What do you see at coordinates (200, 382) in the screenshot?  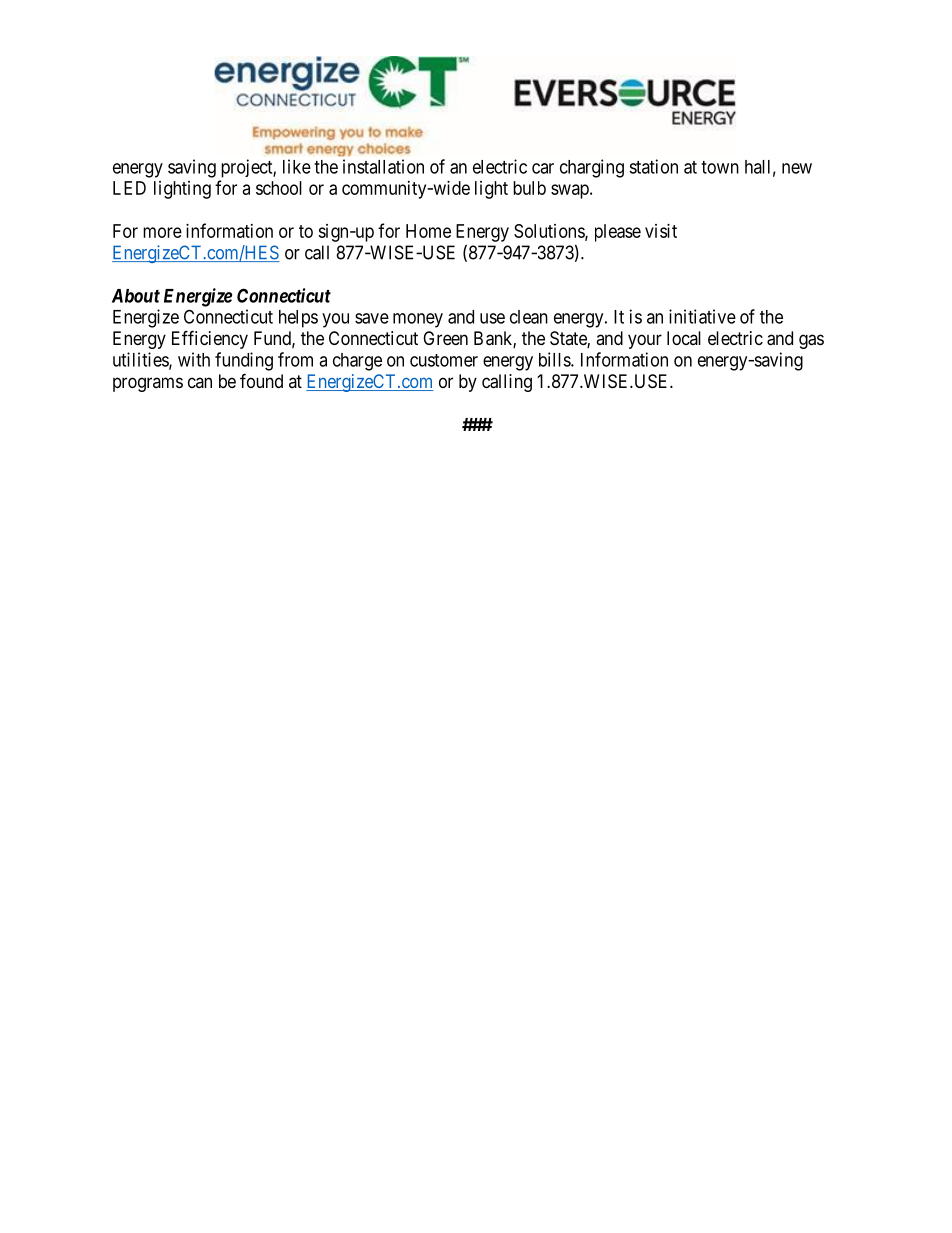 I see `can` at bounding box center [200, 382].
